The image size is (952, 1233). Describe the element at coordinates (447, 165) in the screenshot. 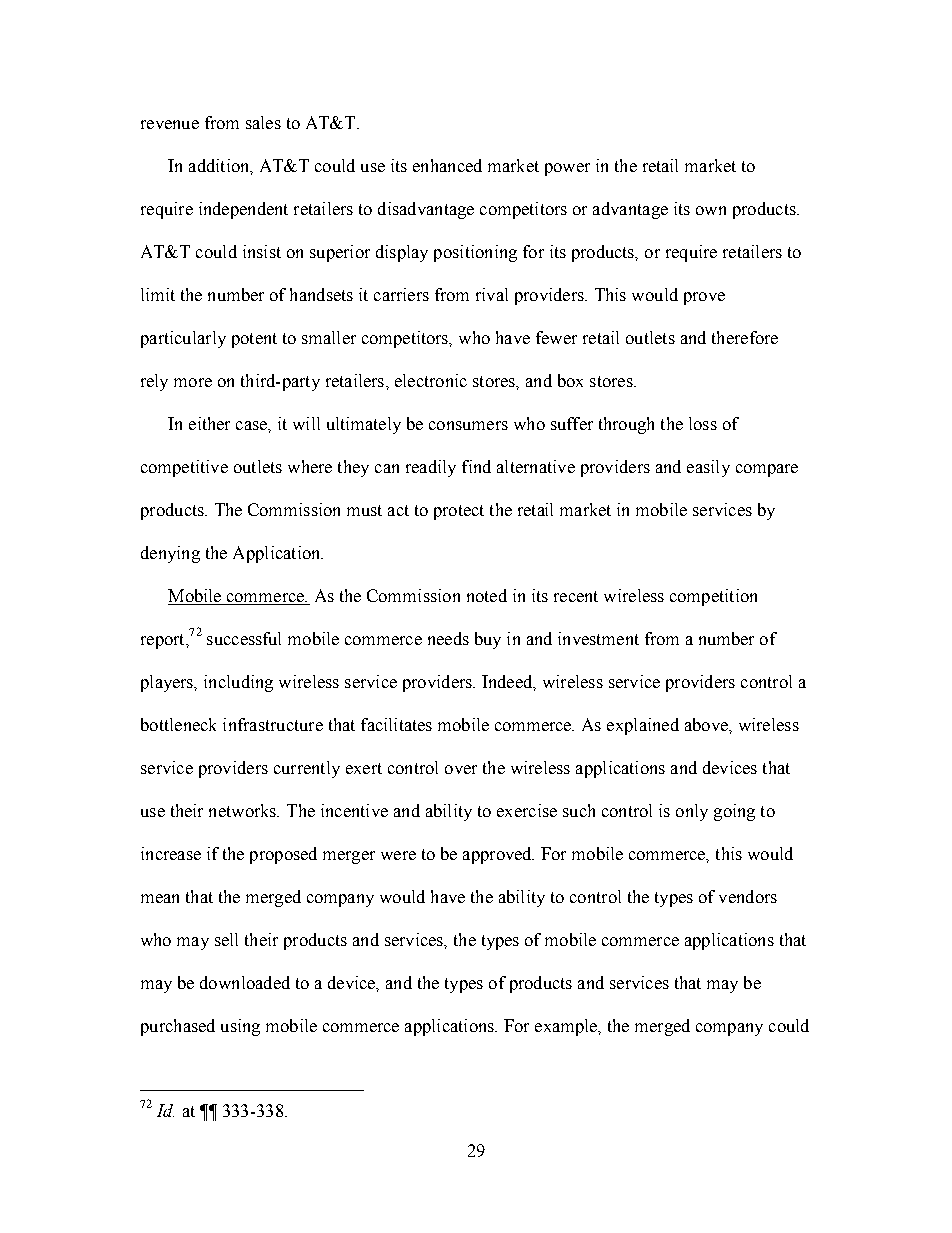

I see `enhanced` at that location.
